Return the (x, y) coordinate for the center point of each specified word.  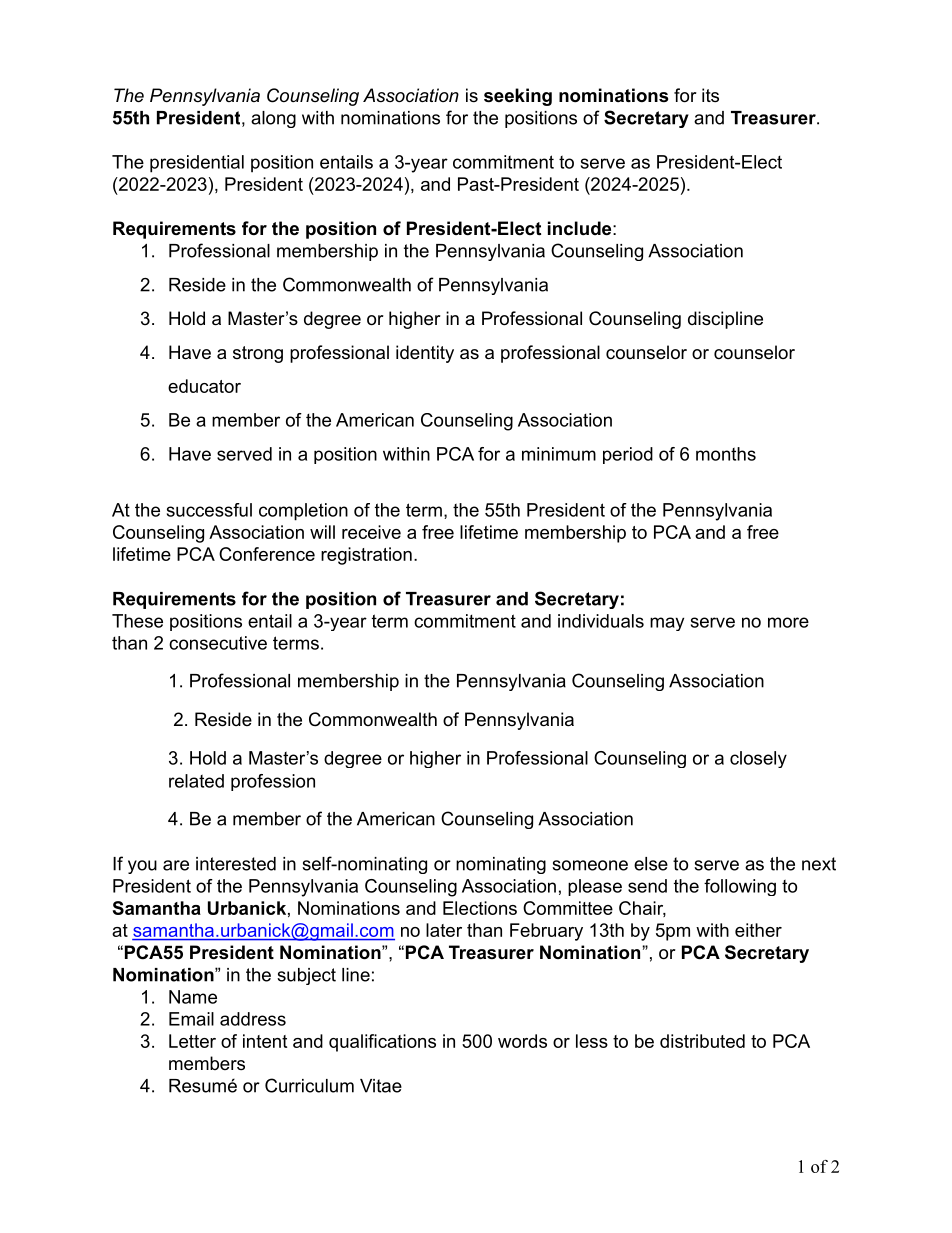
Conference (267, 554)
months (726, 454)
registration (366, 556)
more (788, 622)
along (273, 119)
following (740, 887)
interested (236, 864)
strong (258, 354)
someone (590, 865)
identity (425, 354)
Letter (192, 1041)
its (710, 95)
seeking (518, 97)
